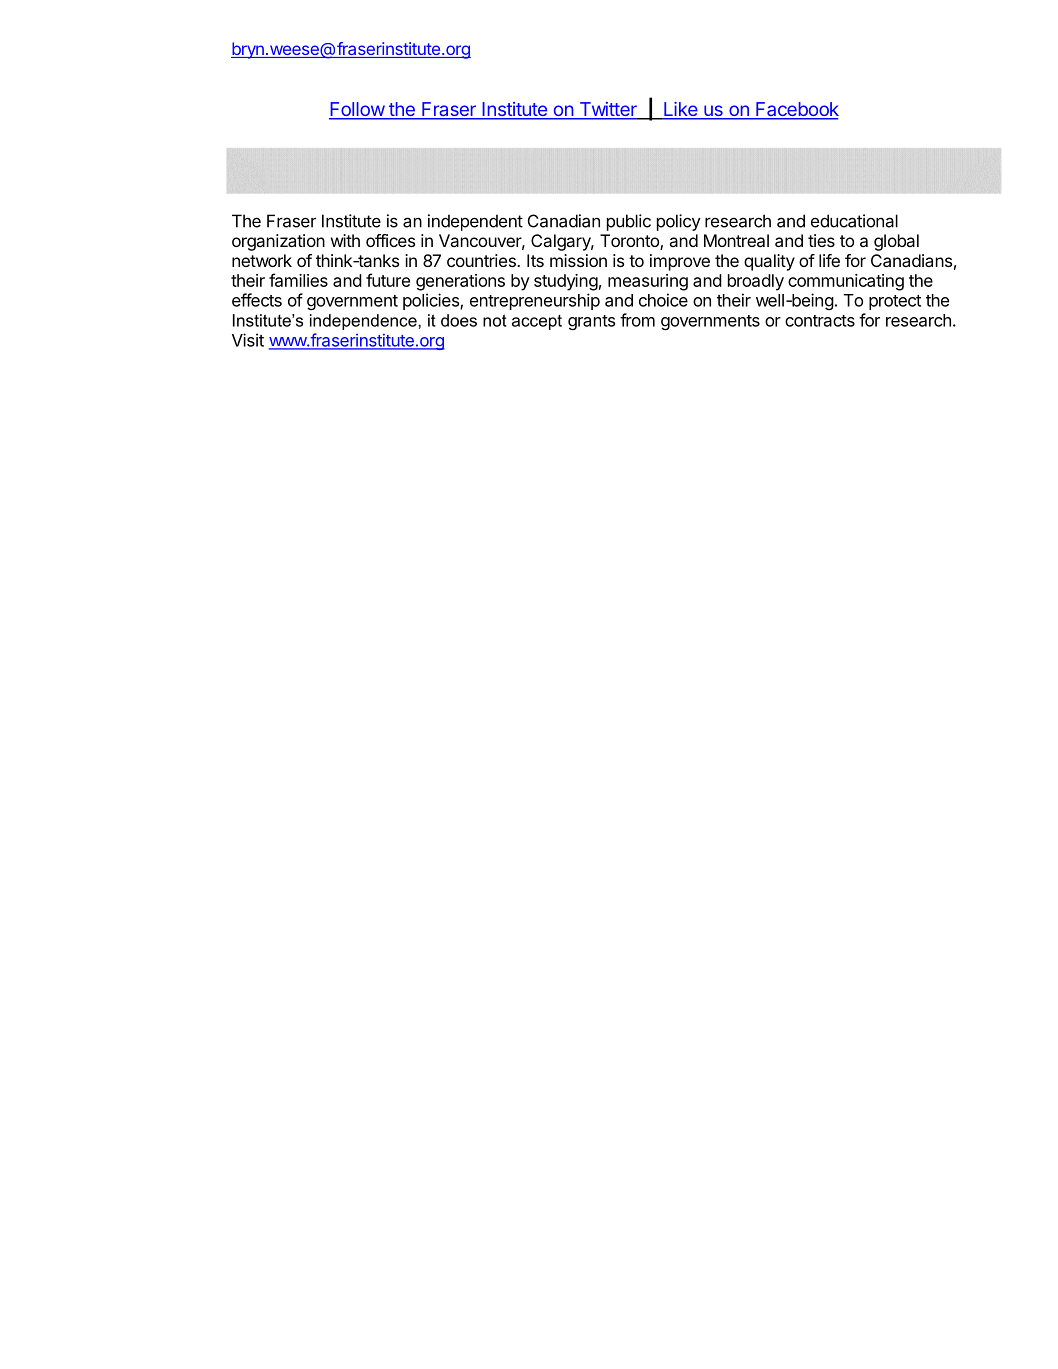 The width and height of the screenshot is (1058, 1369). What do you see at coordinates (796, 110) in the screenshot?
I see `Facebook` at bounding box center [796, 110].
